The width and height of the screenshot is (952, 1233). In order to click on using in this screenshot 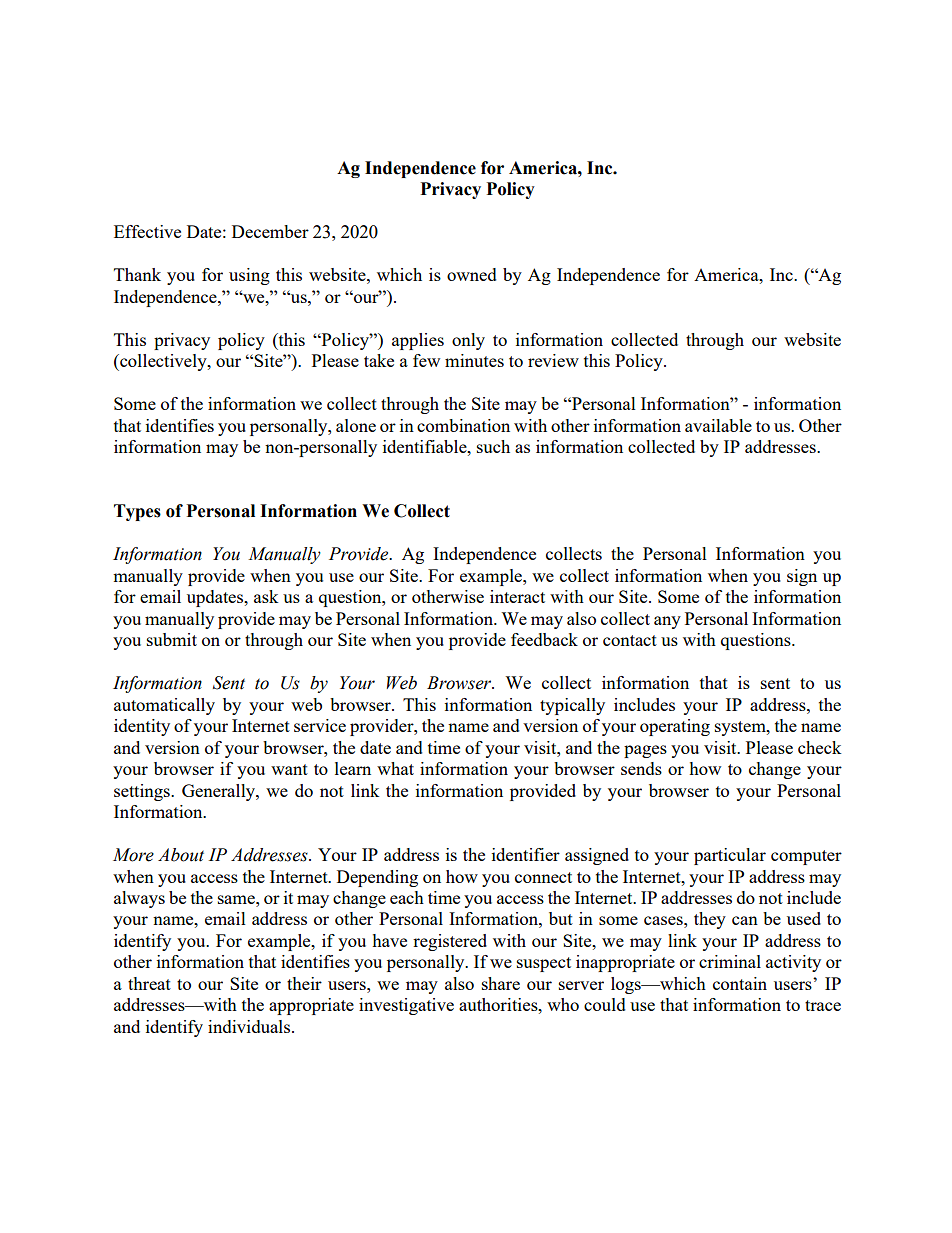, I will do `click(249, 276)`.
